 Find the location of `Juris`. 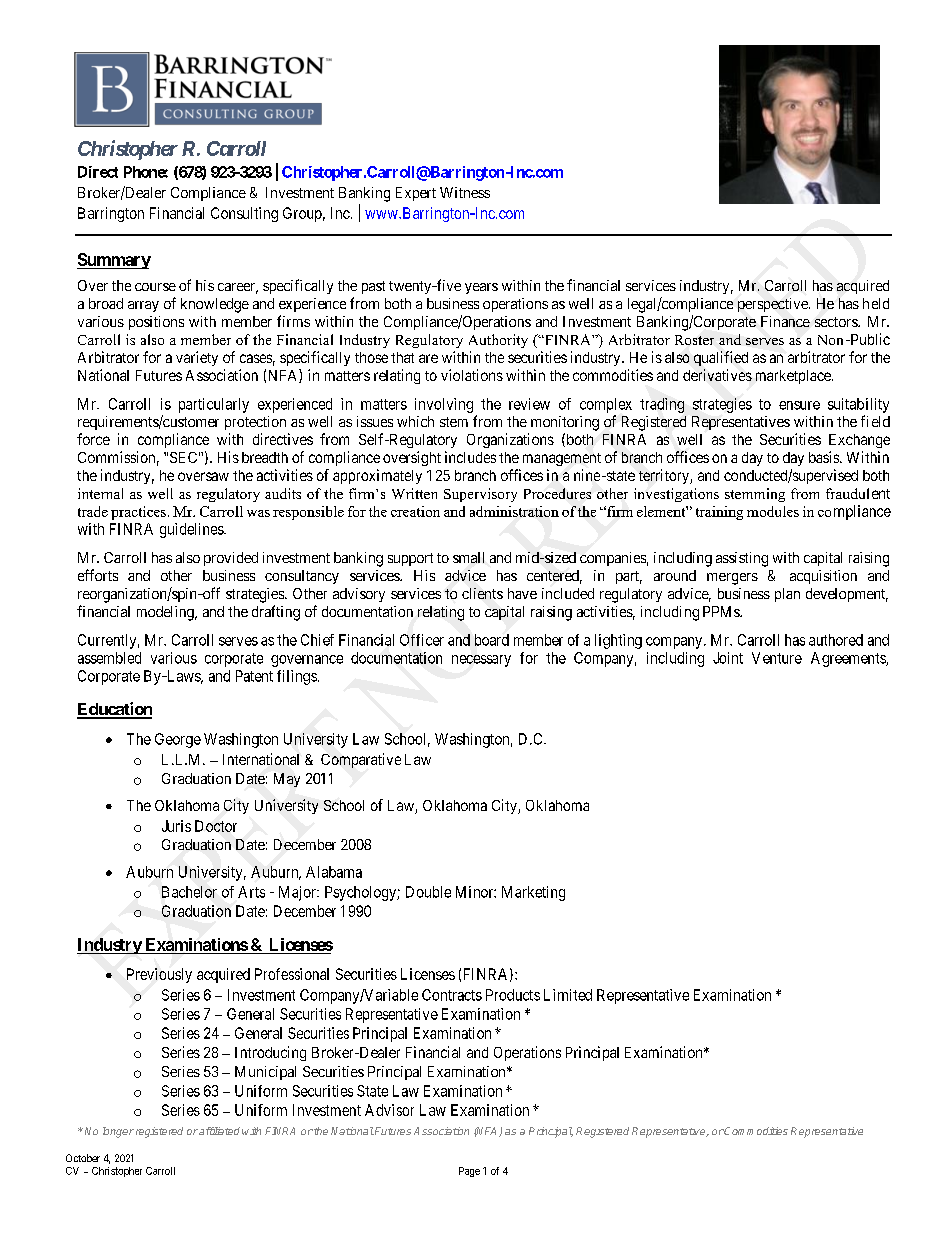

Juris is located at coordinates (176, 826).
